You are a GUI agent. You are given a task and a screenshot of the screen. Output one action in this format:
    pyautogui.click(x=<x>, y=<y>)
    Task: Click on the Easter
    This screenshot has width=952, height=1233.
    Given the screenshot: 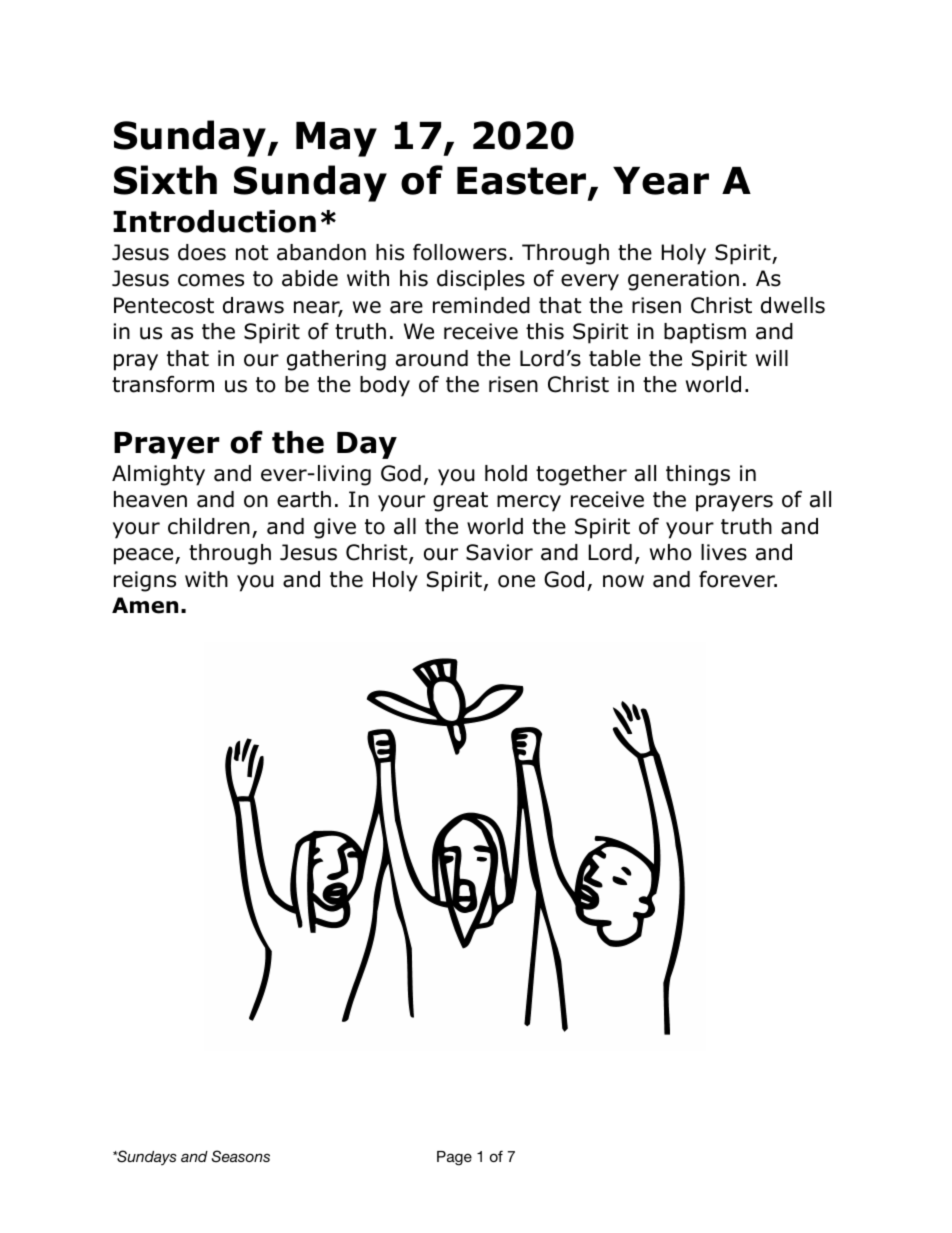 What is the action you would take?
    pyautogui.click(x=523, y=182)
